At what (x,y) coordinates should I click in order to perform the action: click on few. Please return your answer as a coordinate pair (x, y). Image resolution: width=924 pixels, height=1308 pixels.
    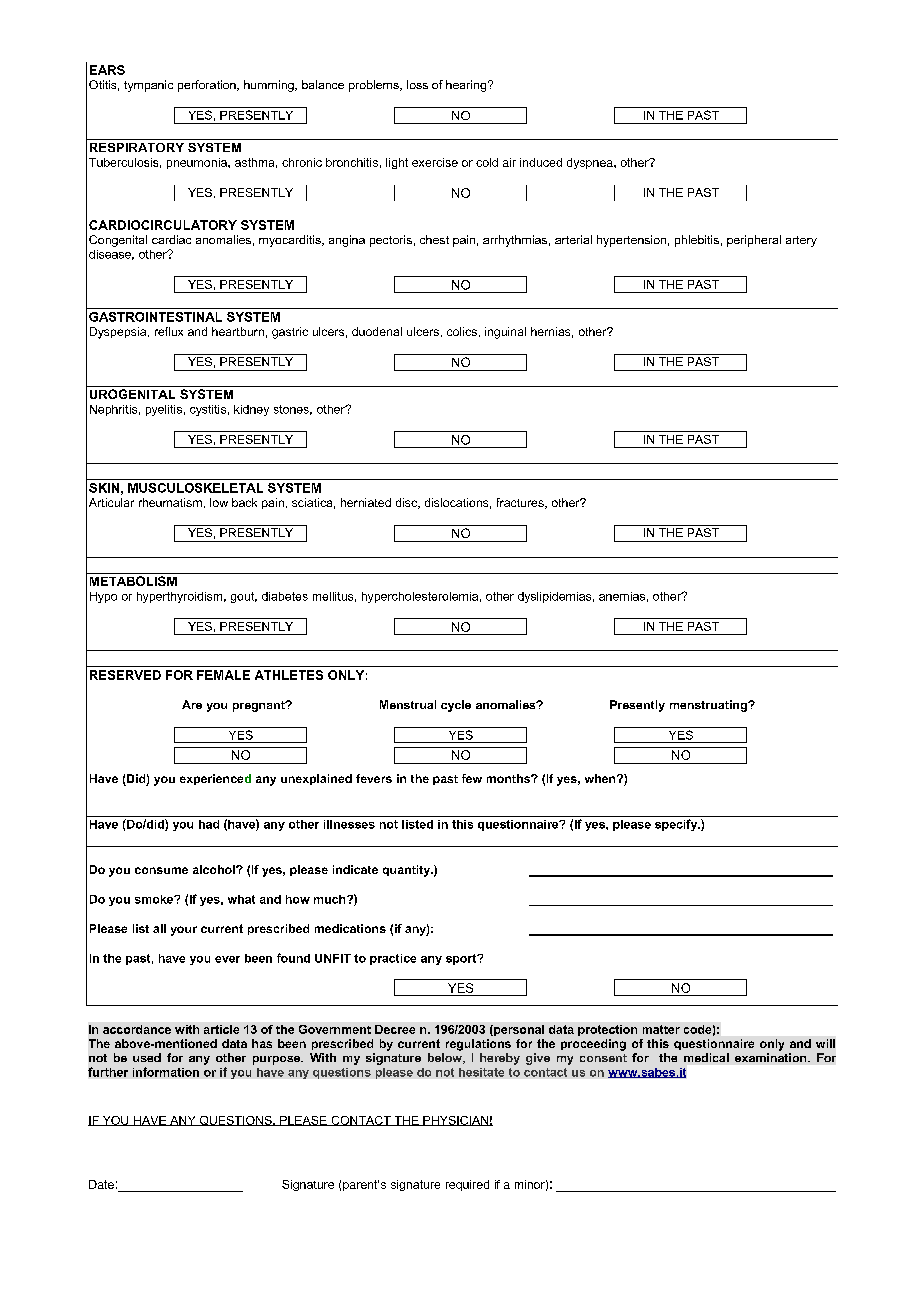
    Looking at the image, I should click on (472, 778).
